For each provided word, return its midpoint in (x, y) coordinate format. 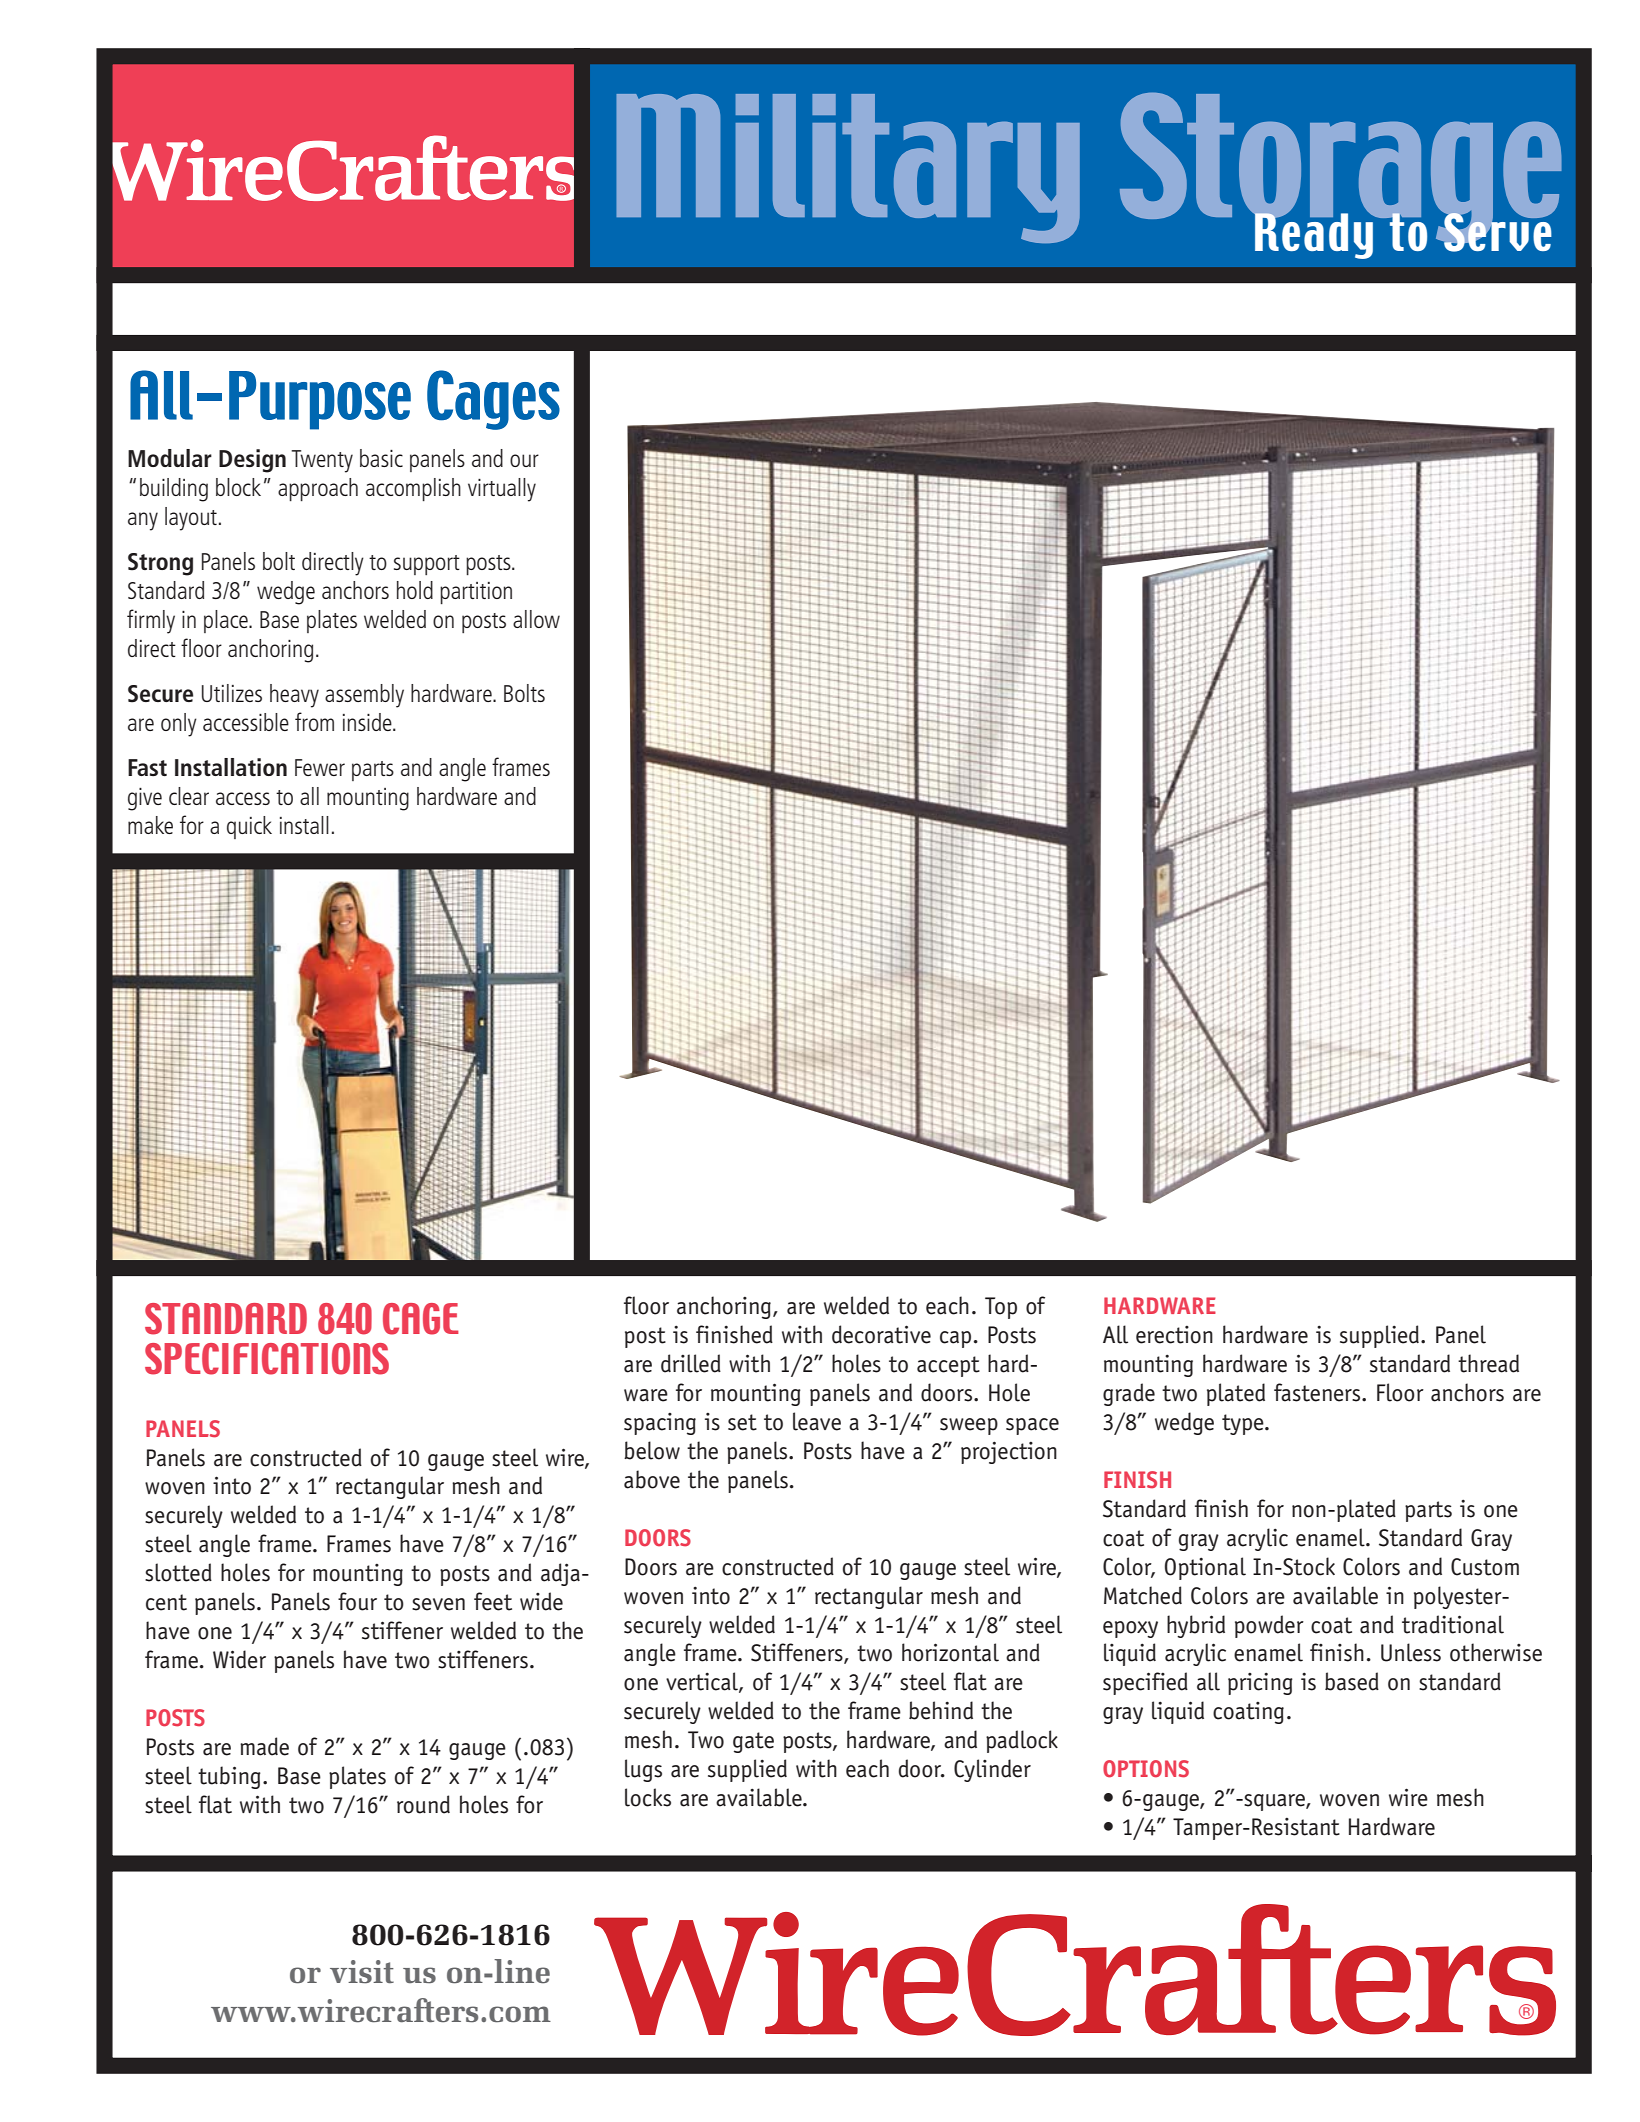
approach (318, 489)
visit (362, 1972)
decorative (881, 1334)
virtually (502, 490)
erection (1174, 1335)
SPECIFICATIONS (267, 1359)
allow (536, 619)
